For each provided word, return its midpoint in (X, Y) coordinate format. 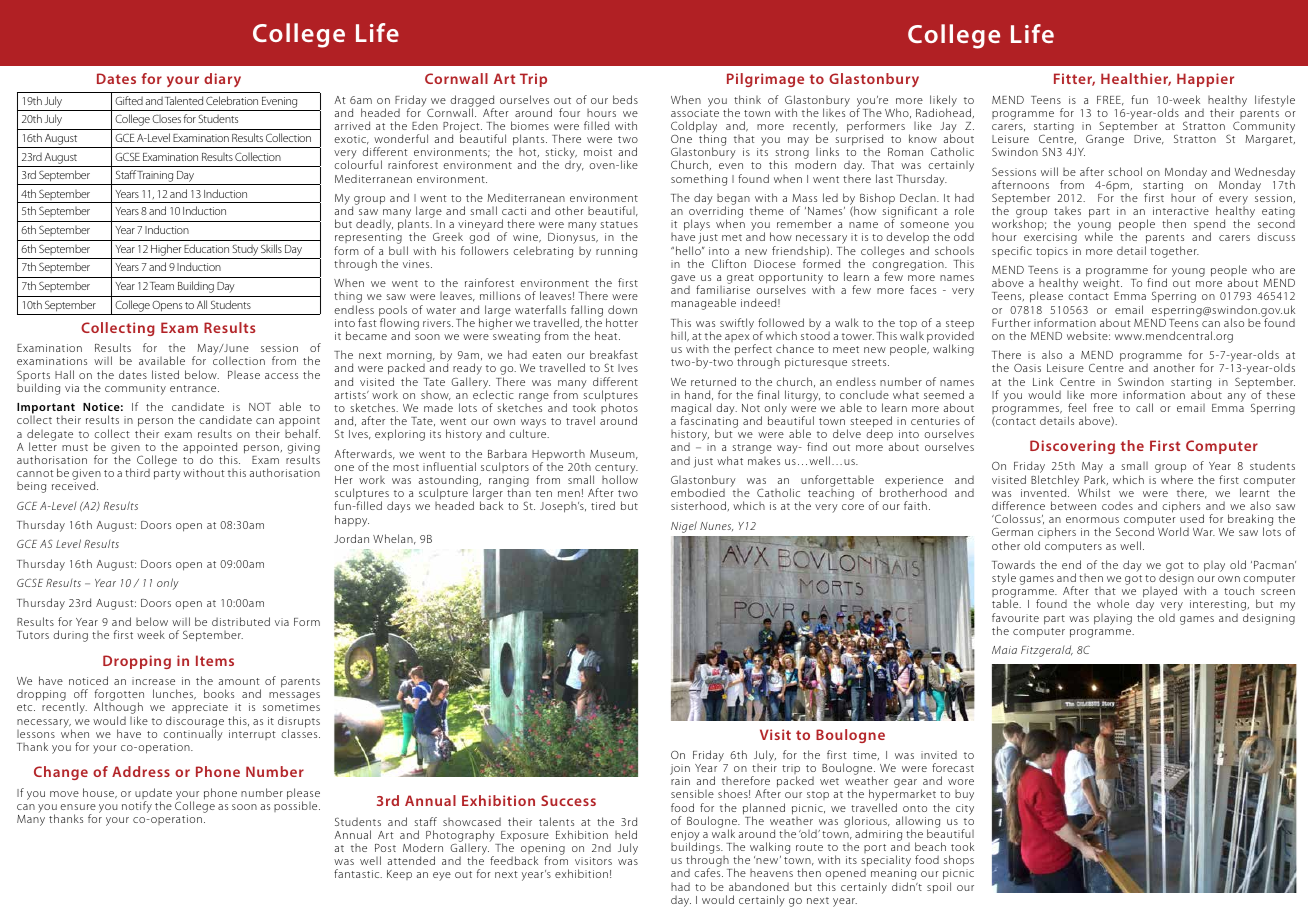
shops (959, 862)
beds (625, 99)
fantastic (358, 873)
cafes (708, 872)
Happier (1205, 80)
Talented (184, 100)
